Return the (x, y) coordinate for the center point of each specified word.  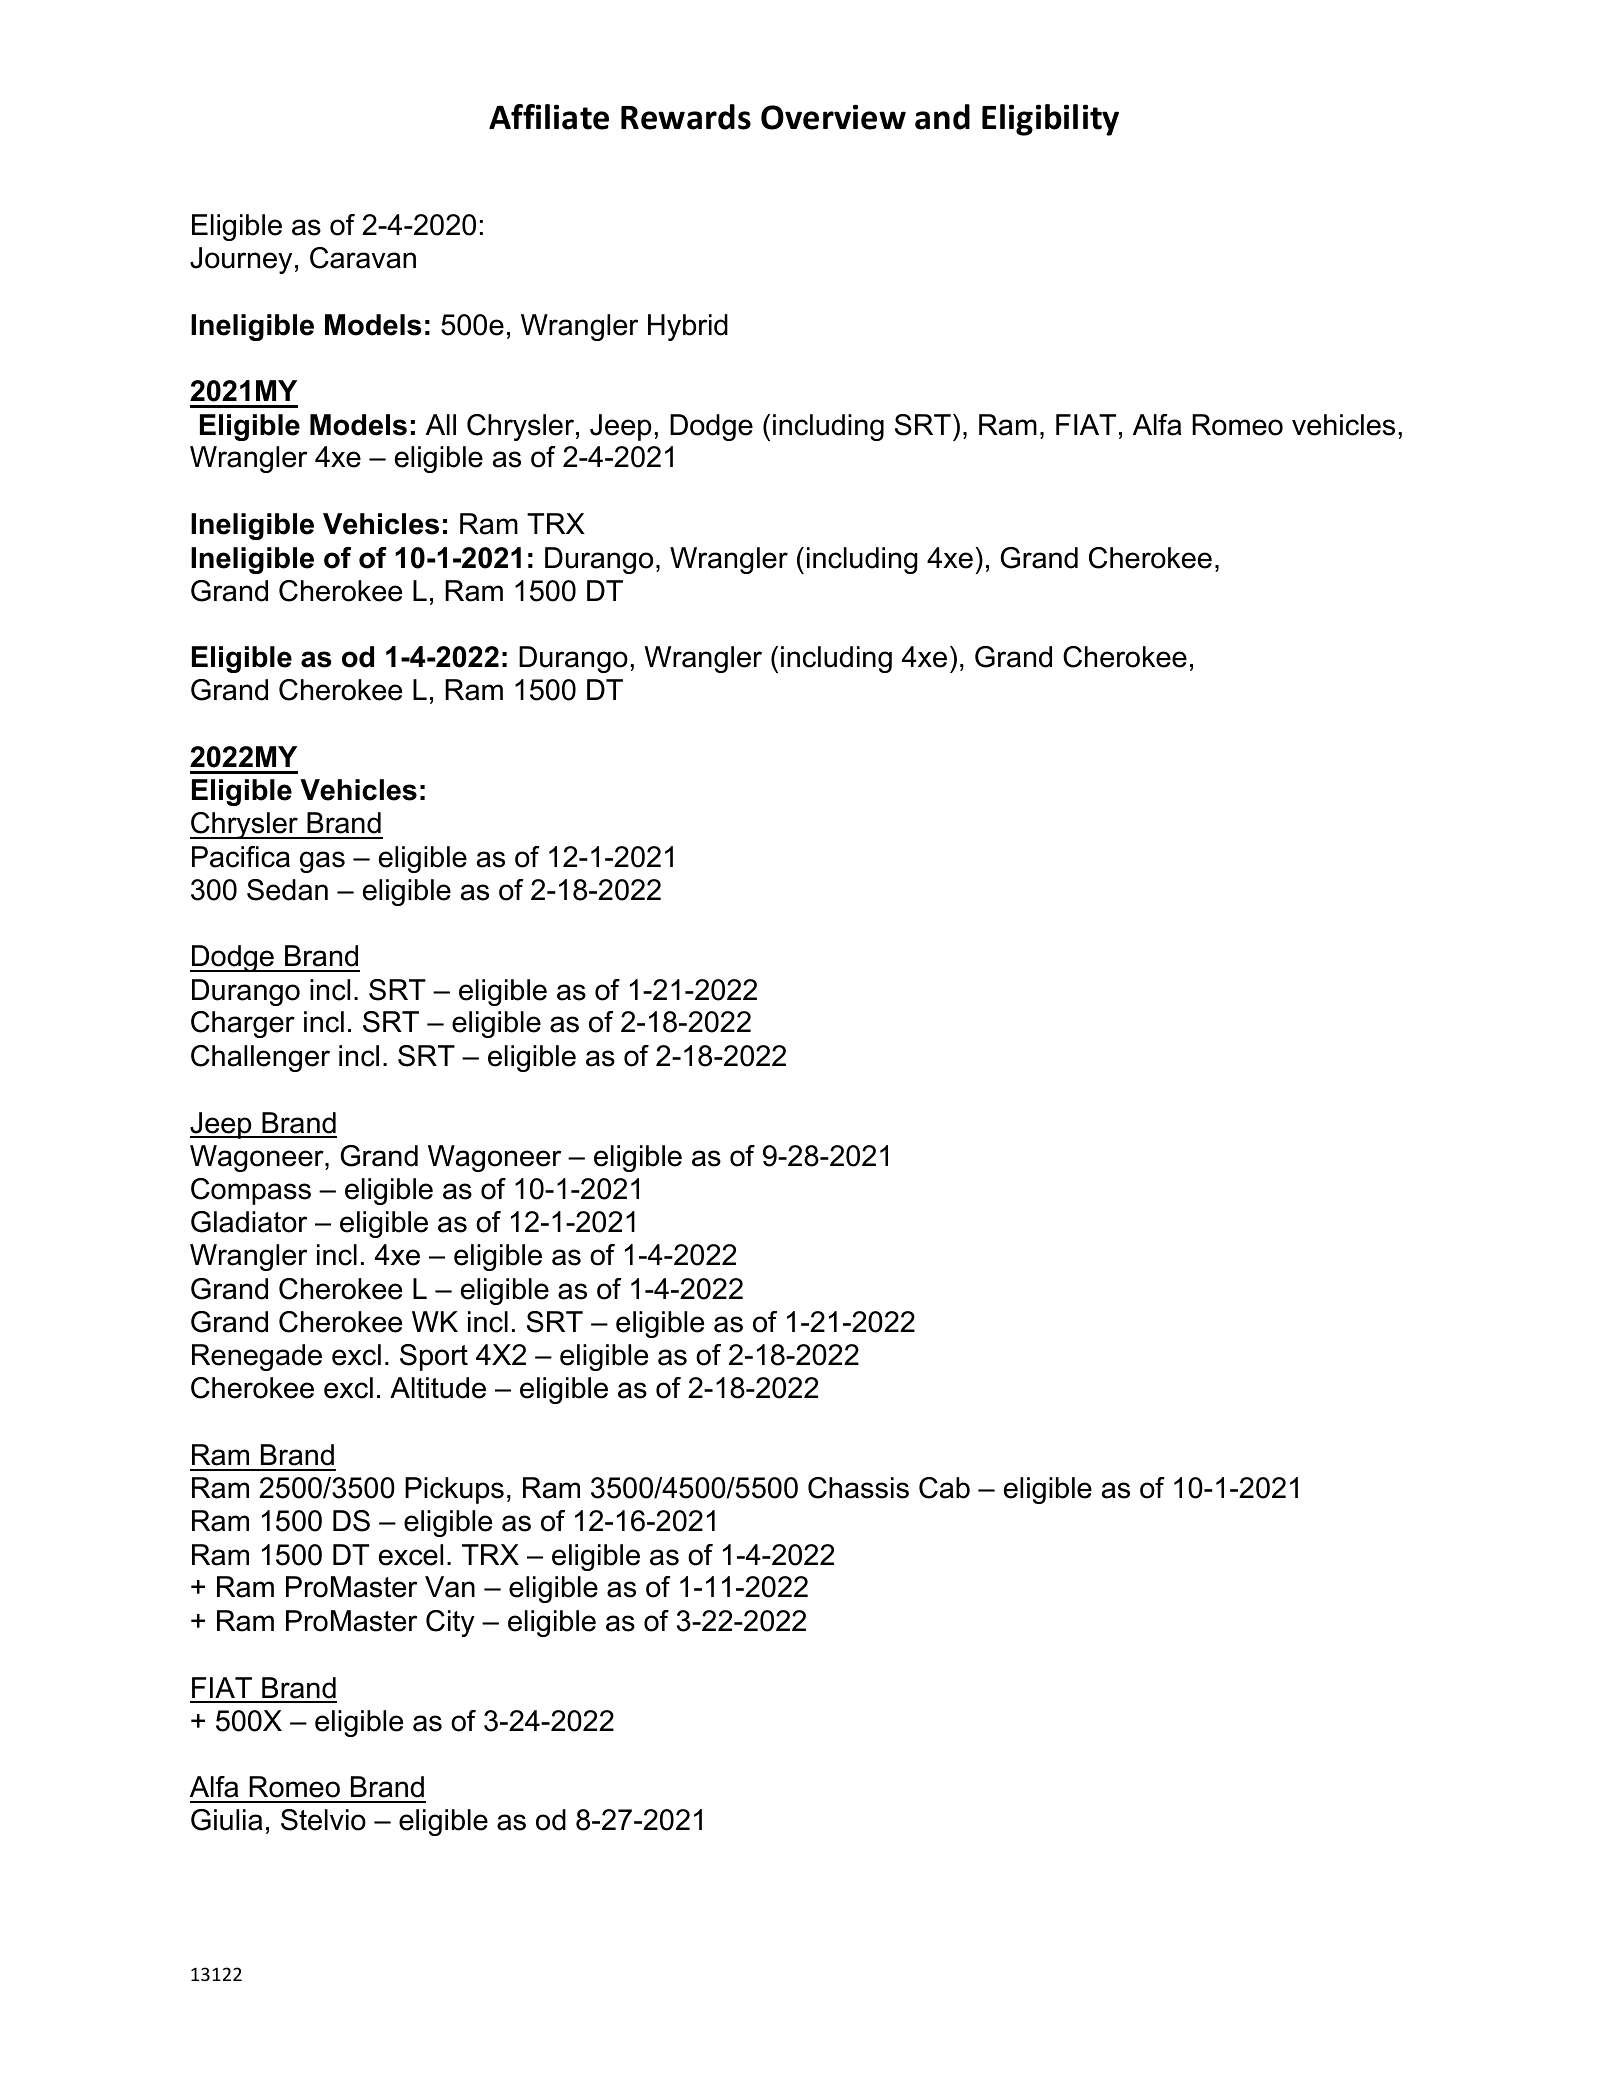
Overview (833, 117)
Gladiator (249, 1222)
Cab (944, 1488)
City (450, 1623)
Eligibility (1050, 120)
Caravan (363, 258)
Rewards (686, 117)
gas (322, 862)
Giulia (226, 1820)
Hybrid (688, 327)
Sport (434, 1357)
